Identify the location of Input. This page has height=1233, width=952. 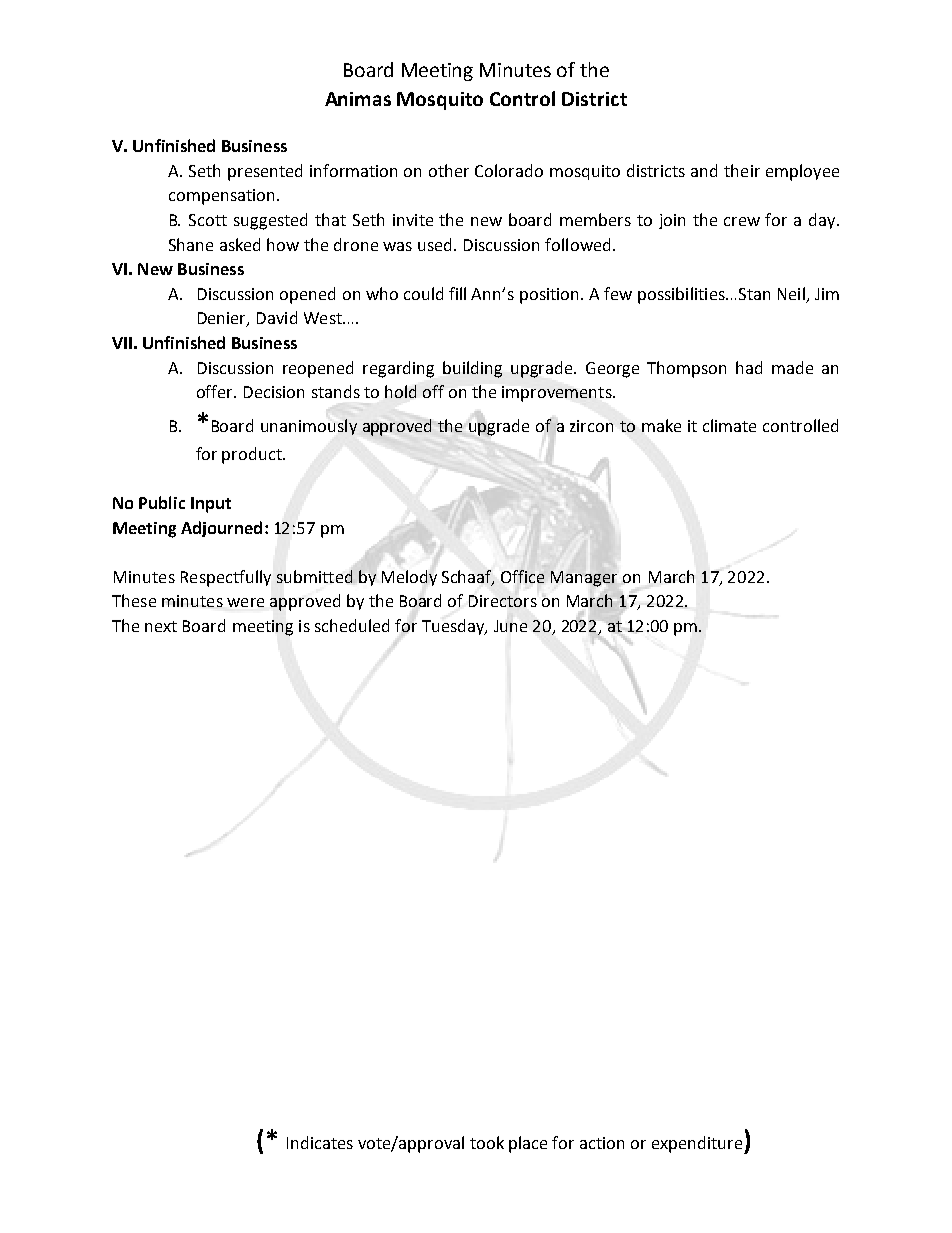
(211, 505).
